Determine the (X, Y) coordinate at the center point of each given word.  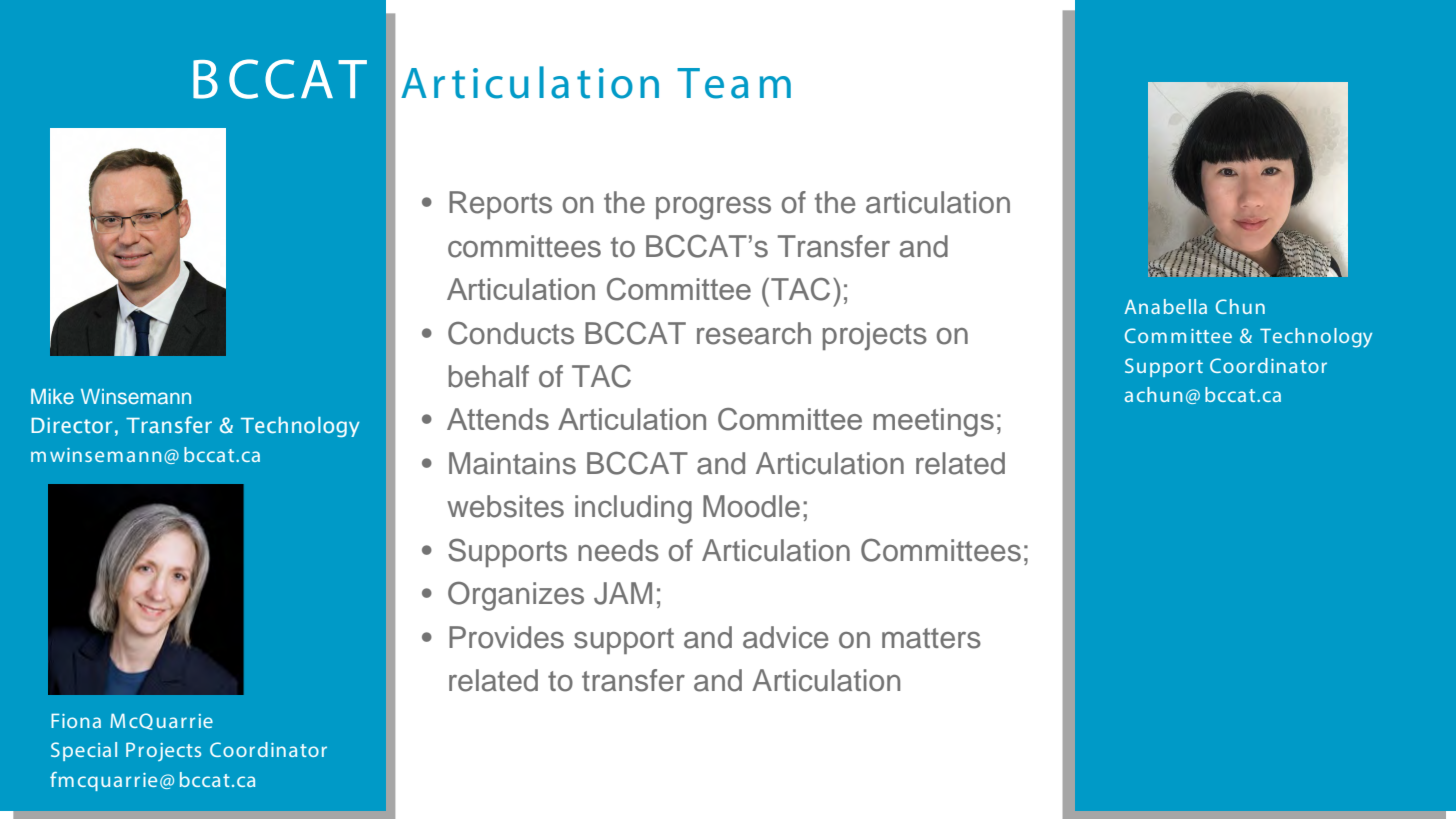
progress (713, 208)
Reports (500, 205)
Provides (506, 637)
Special (84, 751)
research (754, 333)
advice (785, 637)
